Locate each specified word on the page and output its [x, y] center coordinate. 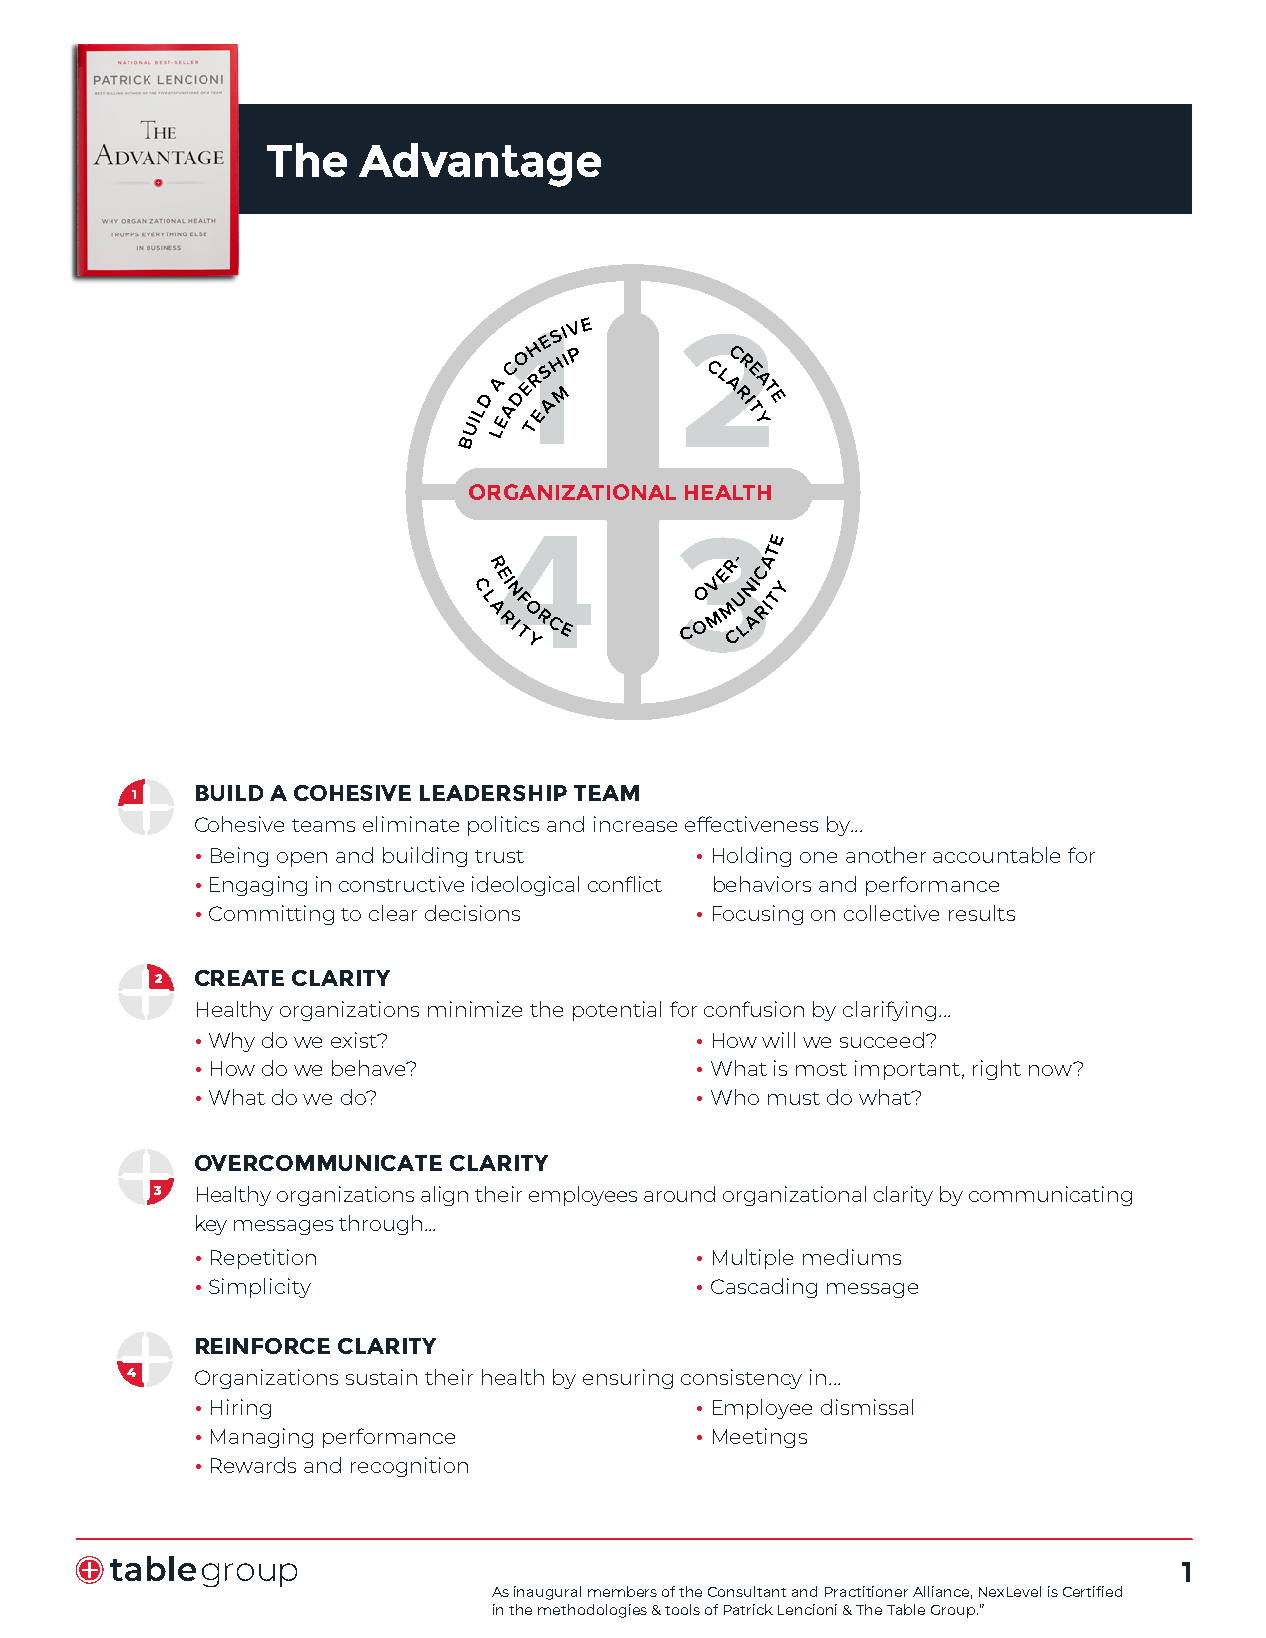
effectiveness [751, 824]
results [982, 913]
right [997, 1070]
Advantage [480, 165]
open [302, 859]
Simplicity [260, 1288]
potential [617, 1011]
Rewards [253, 1465]
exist [355, 1040]
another [886, 855]
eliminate [411, 824]
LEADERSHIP [493, 793]
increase [635, 824]
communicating [1050, 1196]
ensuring [628, 1379]
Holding [752, 857]
